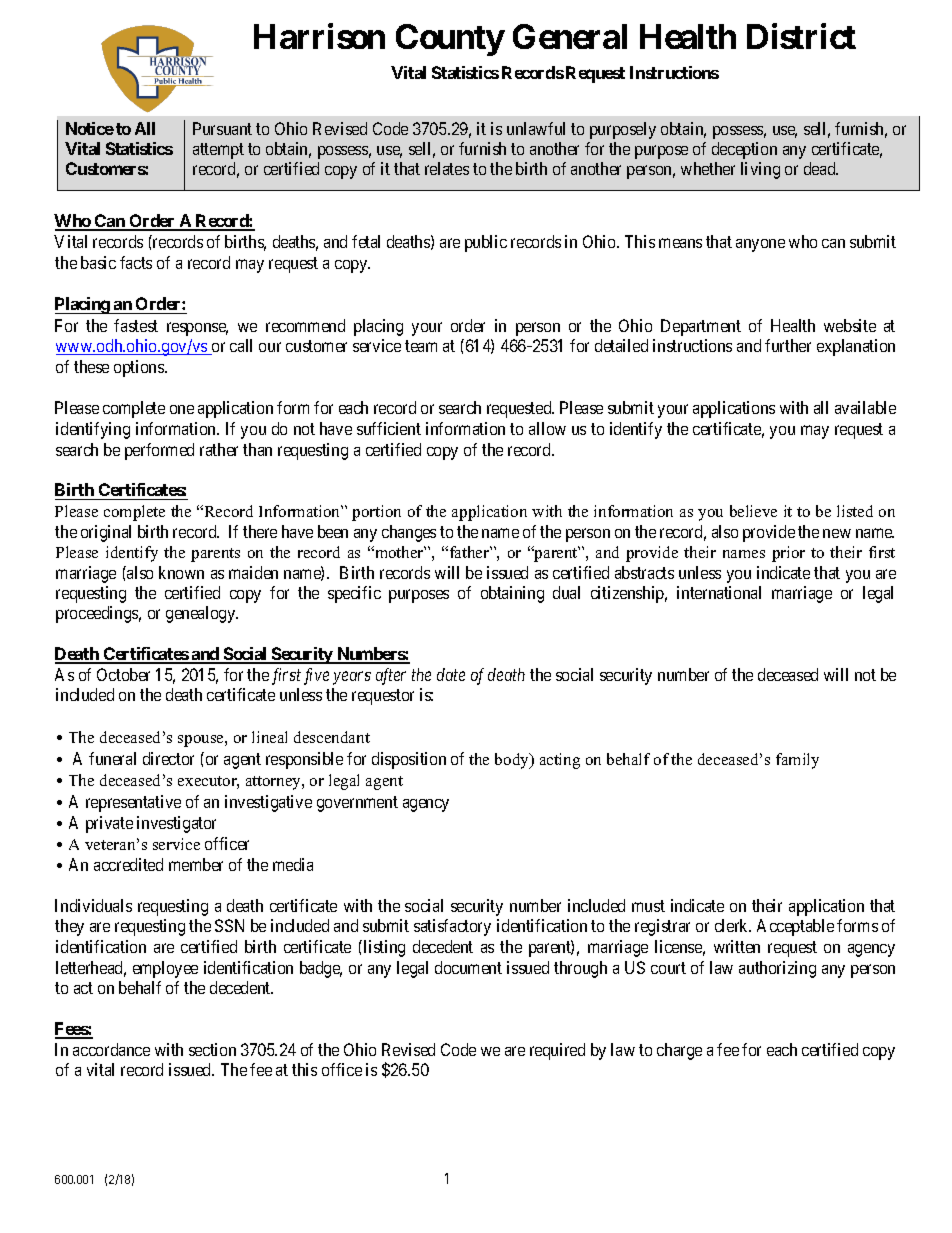 The image size is (952, 1233). Describe the element at coordinates (451, 674) in the page. I see `date` at that location.
